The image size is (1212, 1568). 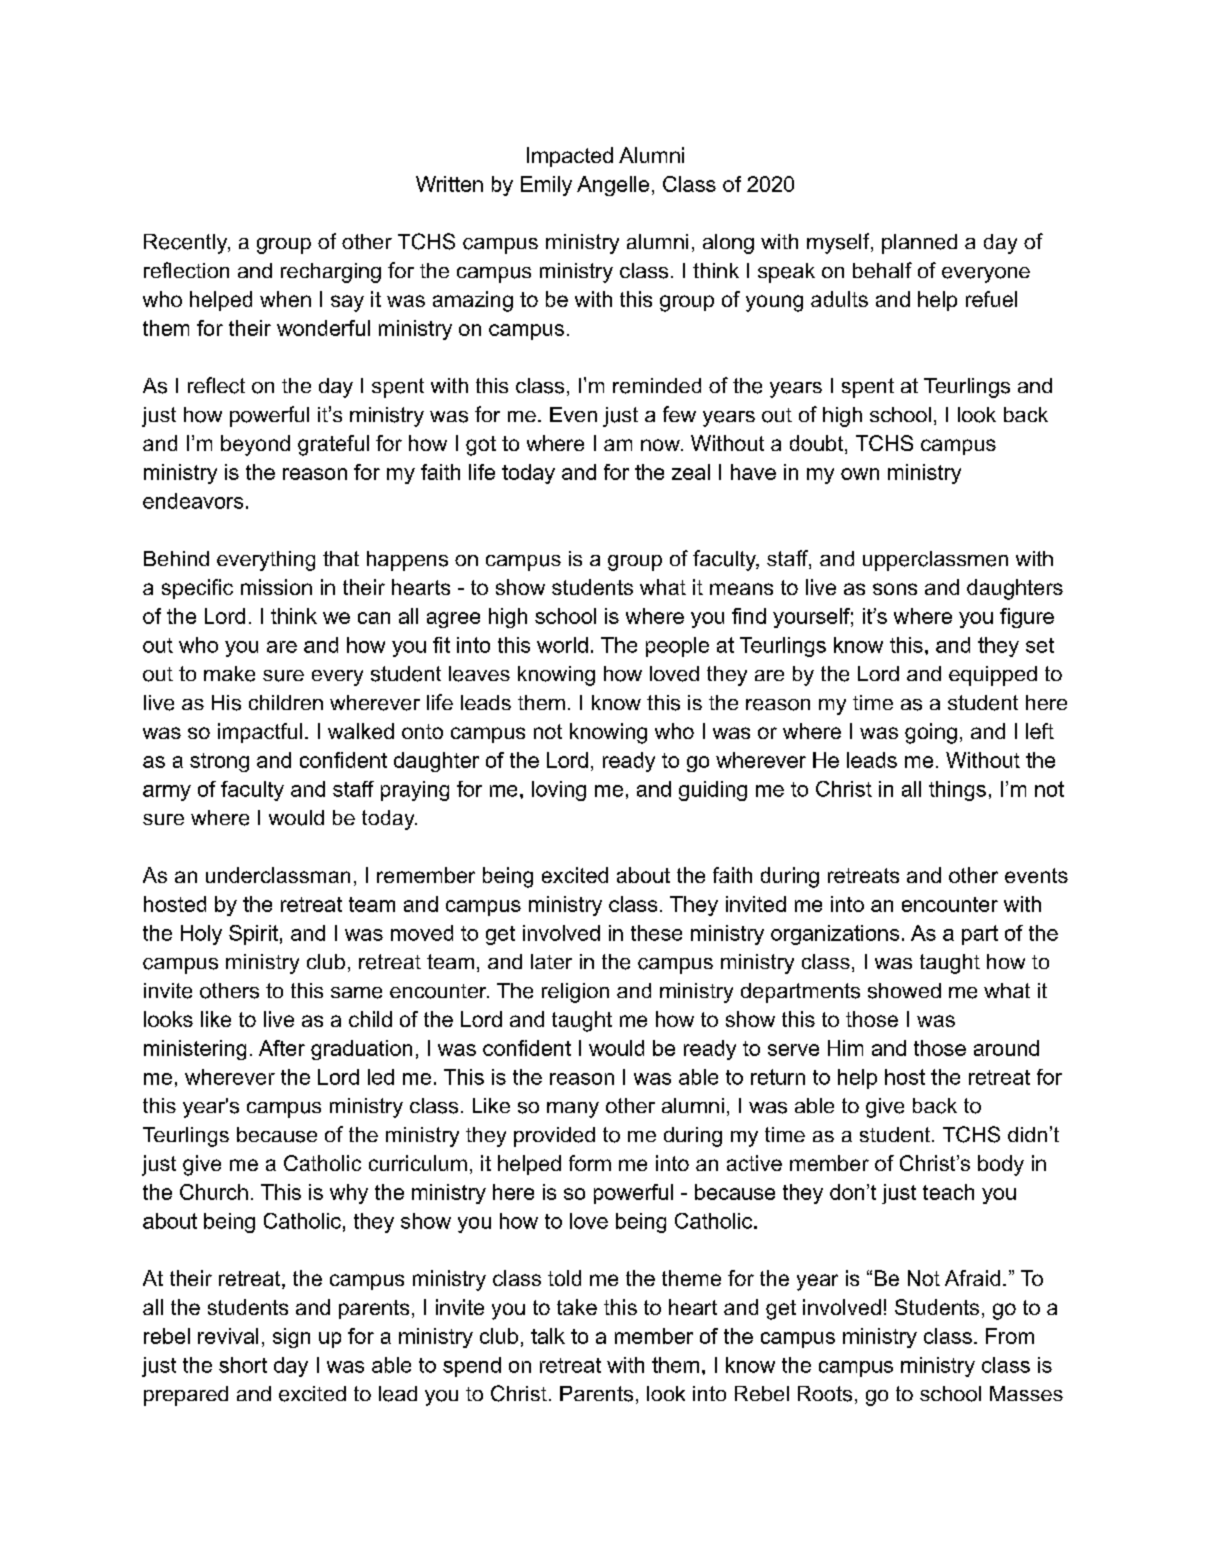 What do you see at coordinates (276, 587) in the image?
I see `mission` at bounding box center [276, 587].
